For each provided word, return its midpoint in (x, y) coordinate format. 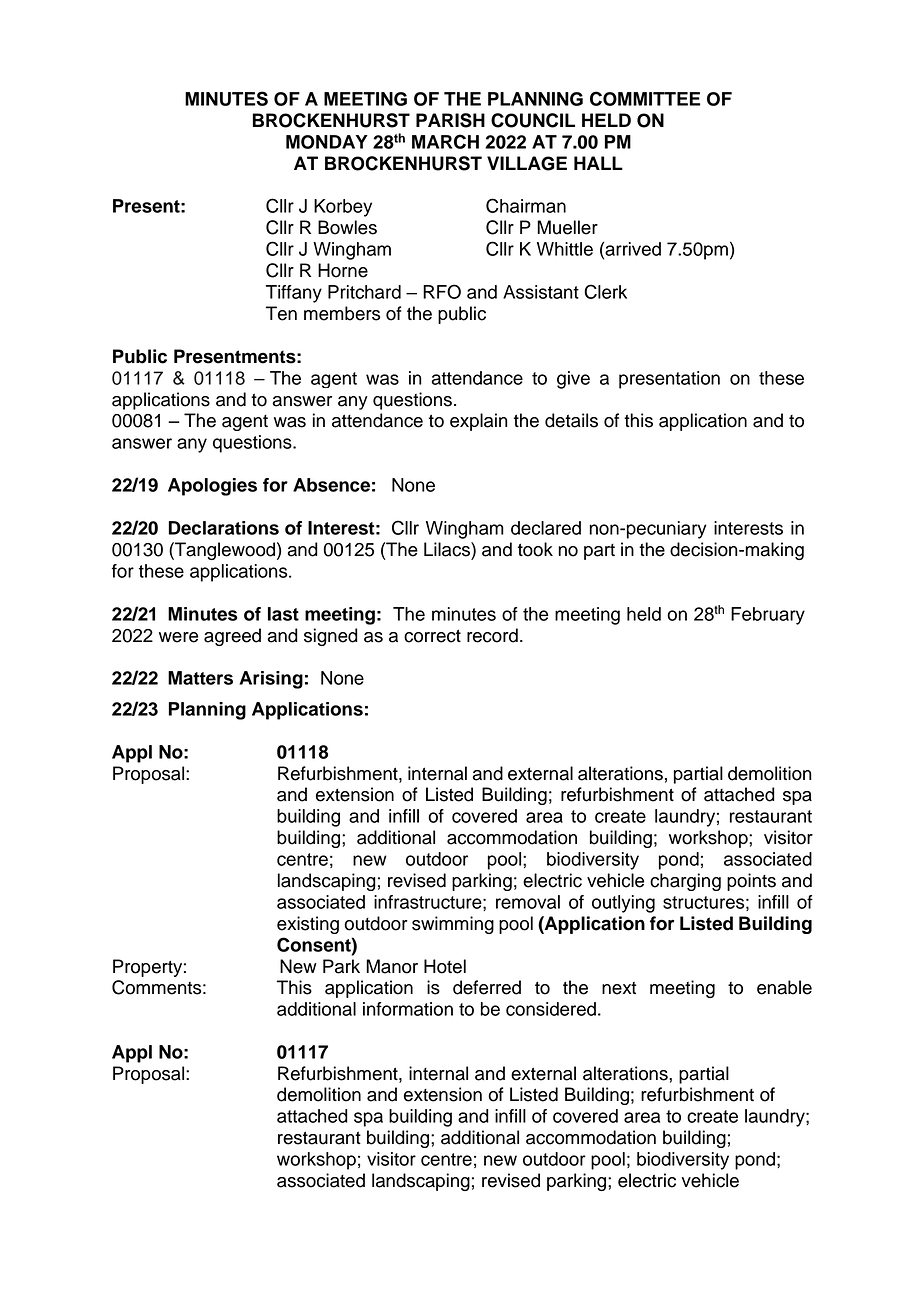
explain (479, 422)
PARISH (450, 120)
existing (308, 925)
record (492, 635)
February (768, 616)
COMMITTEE (645, 98)
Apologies (212, 487)
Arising (271, 680)
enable (784, 987)
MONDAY (327, 142)
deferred (487, 987)
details (571, 420)
